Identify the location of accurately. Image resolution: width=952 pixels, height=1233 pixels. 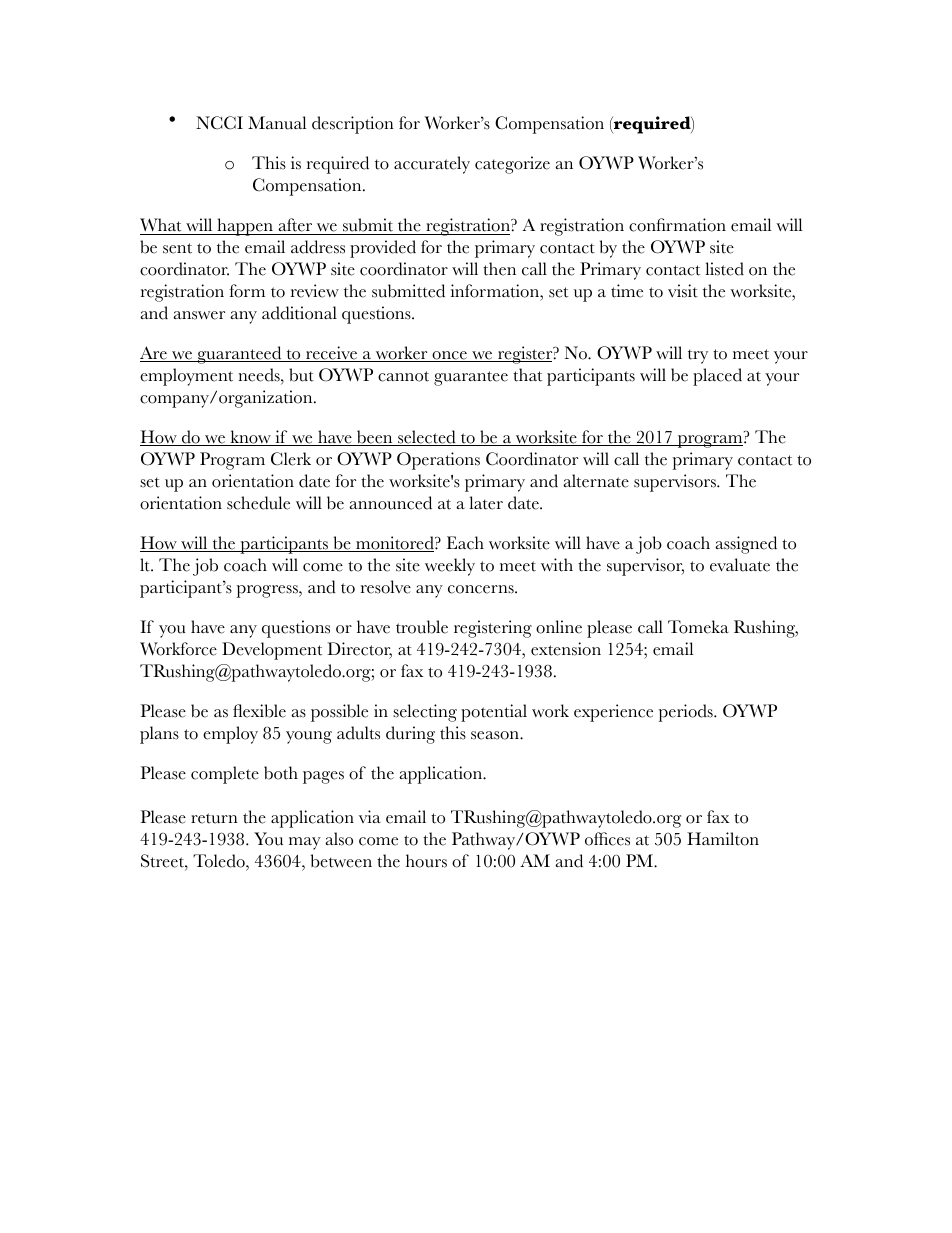
(432, 165).
